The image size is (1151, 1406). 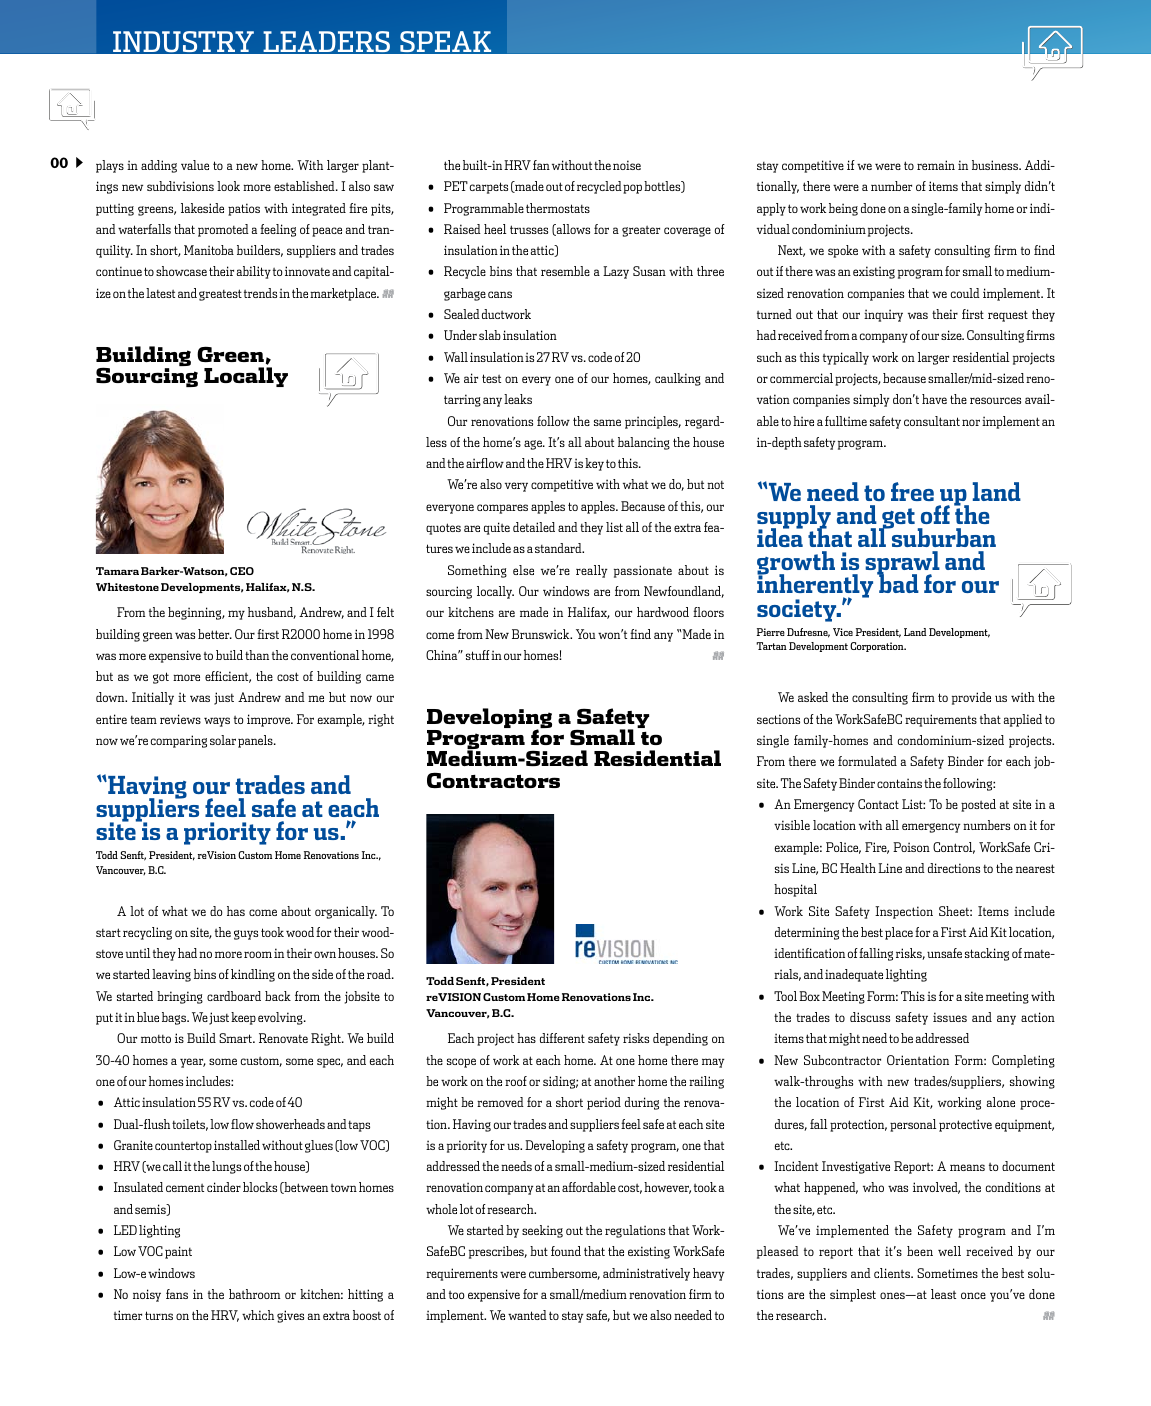 What do you see at coordinates (258, 1315) in the page?
I see `which` at bounding box center [258, 1315].
